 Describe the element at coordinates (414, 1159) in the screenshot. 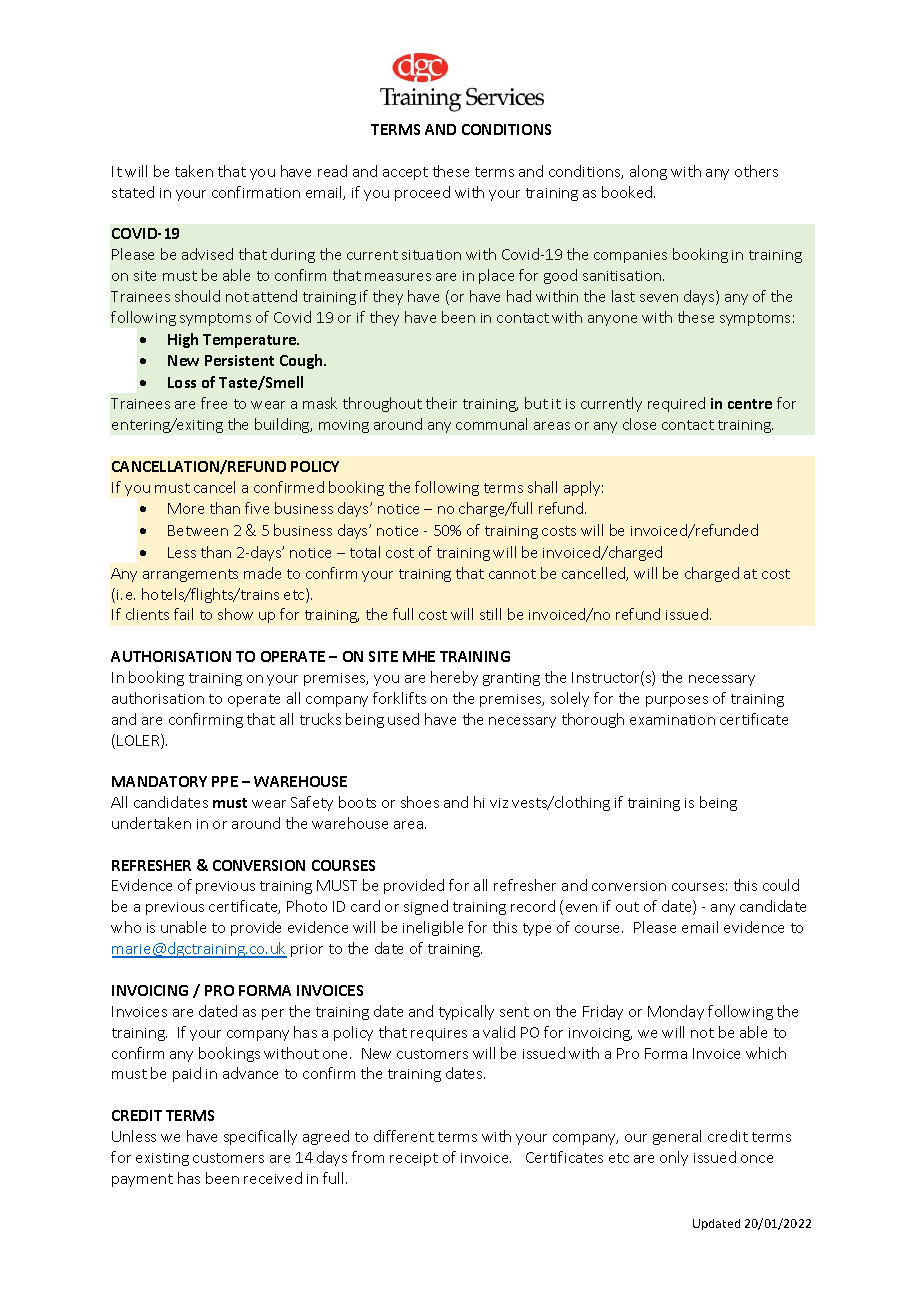

I see `receipt` at that location.
